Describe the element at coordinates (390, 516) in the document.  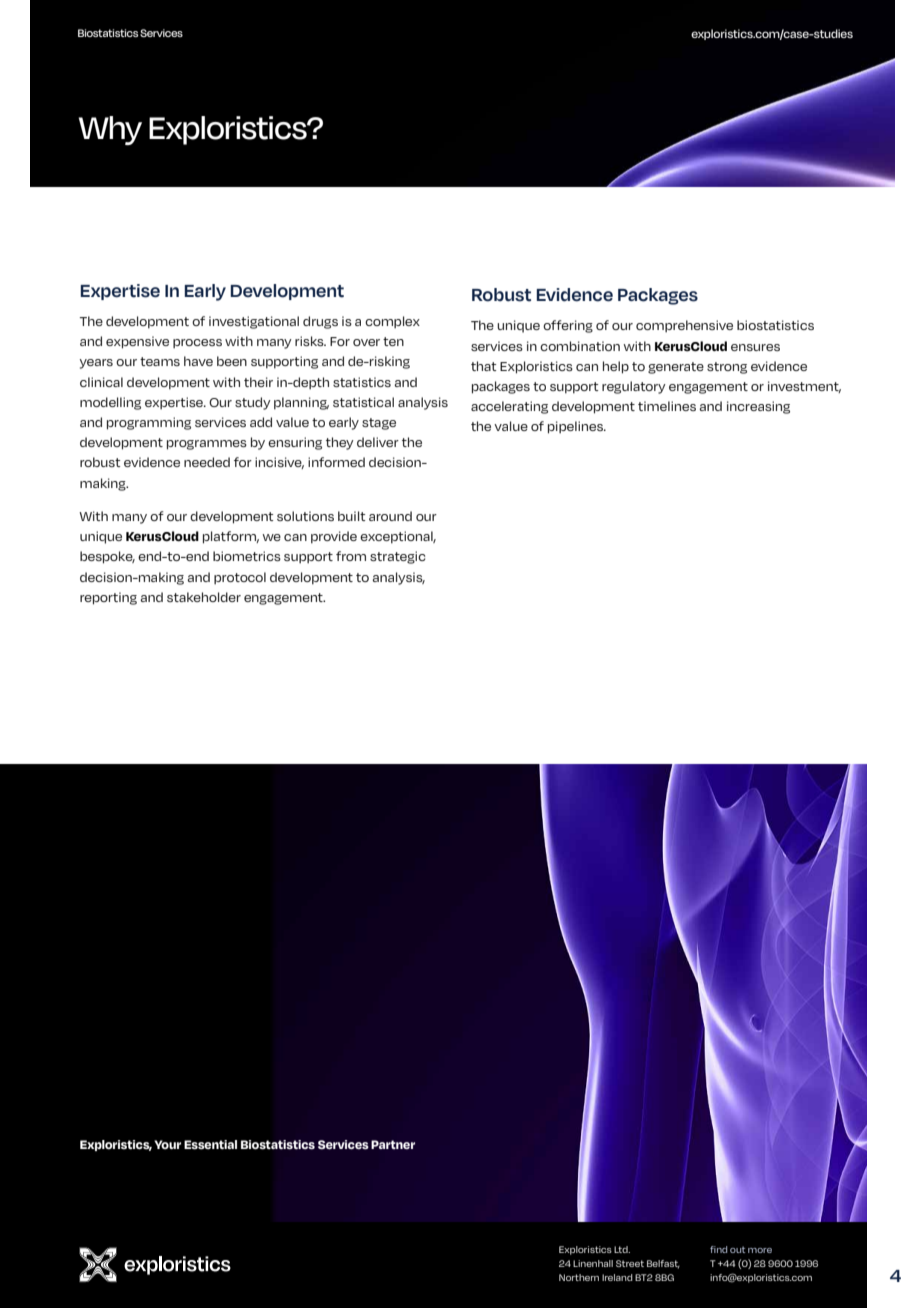
I see `around` at that location.
